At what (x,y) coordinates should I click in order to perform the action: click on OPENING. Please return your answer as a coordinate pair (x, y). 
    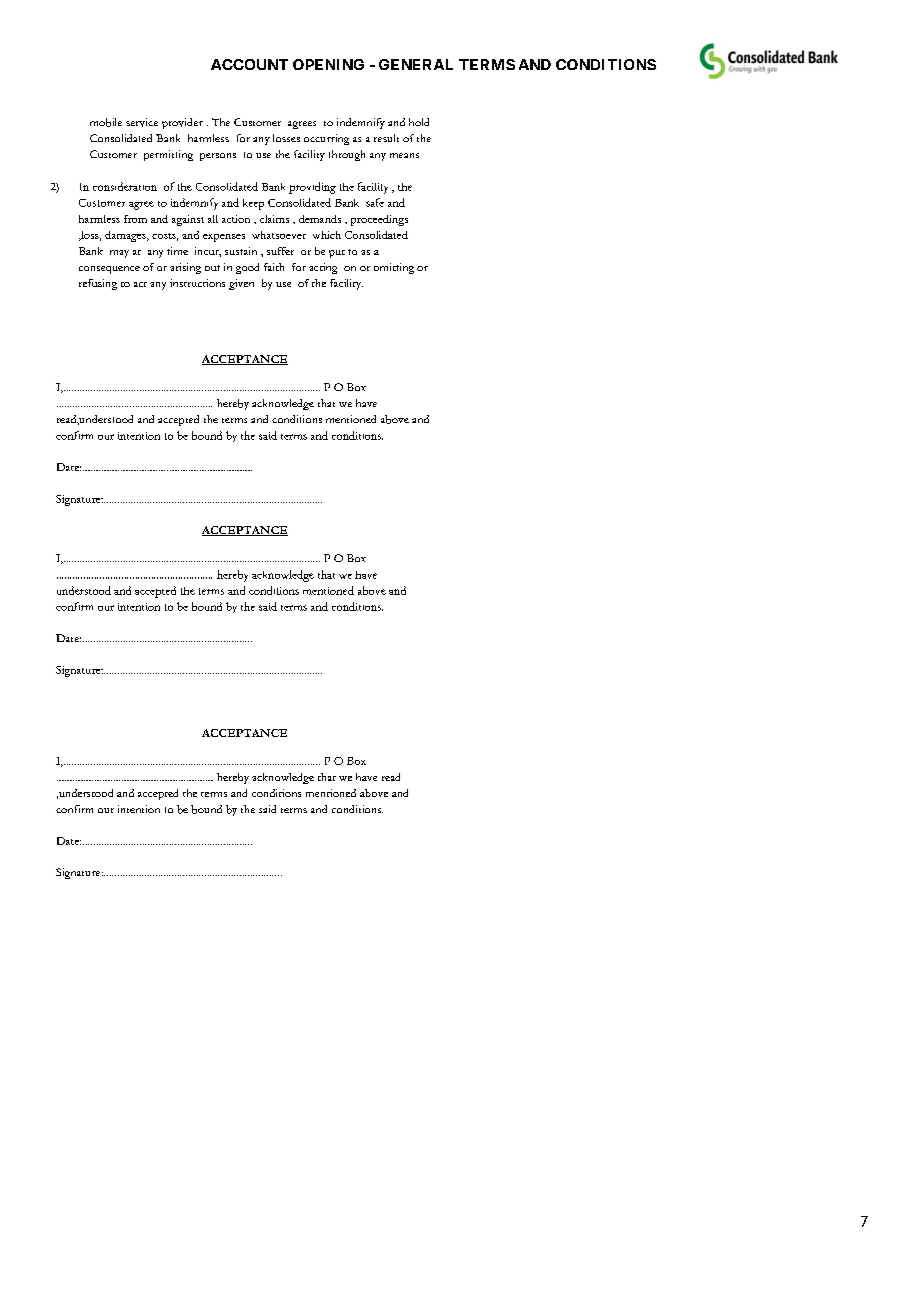
    Looking at the image, I should click on (328, 64).
